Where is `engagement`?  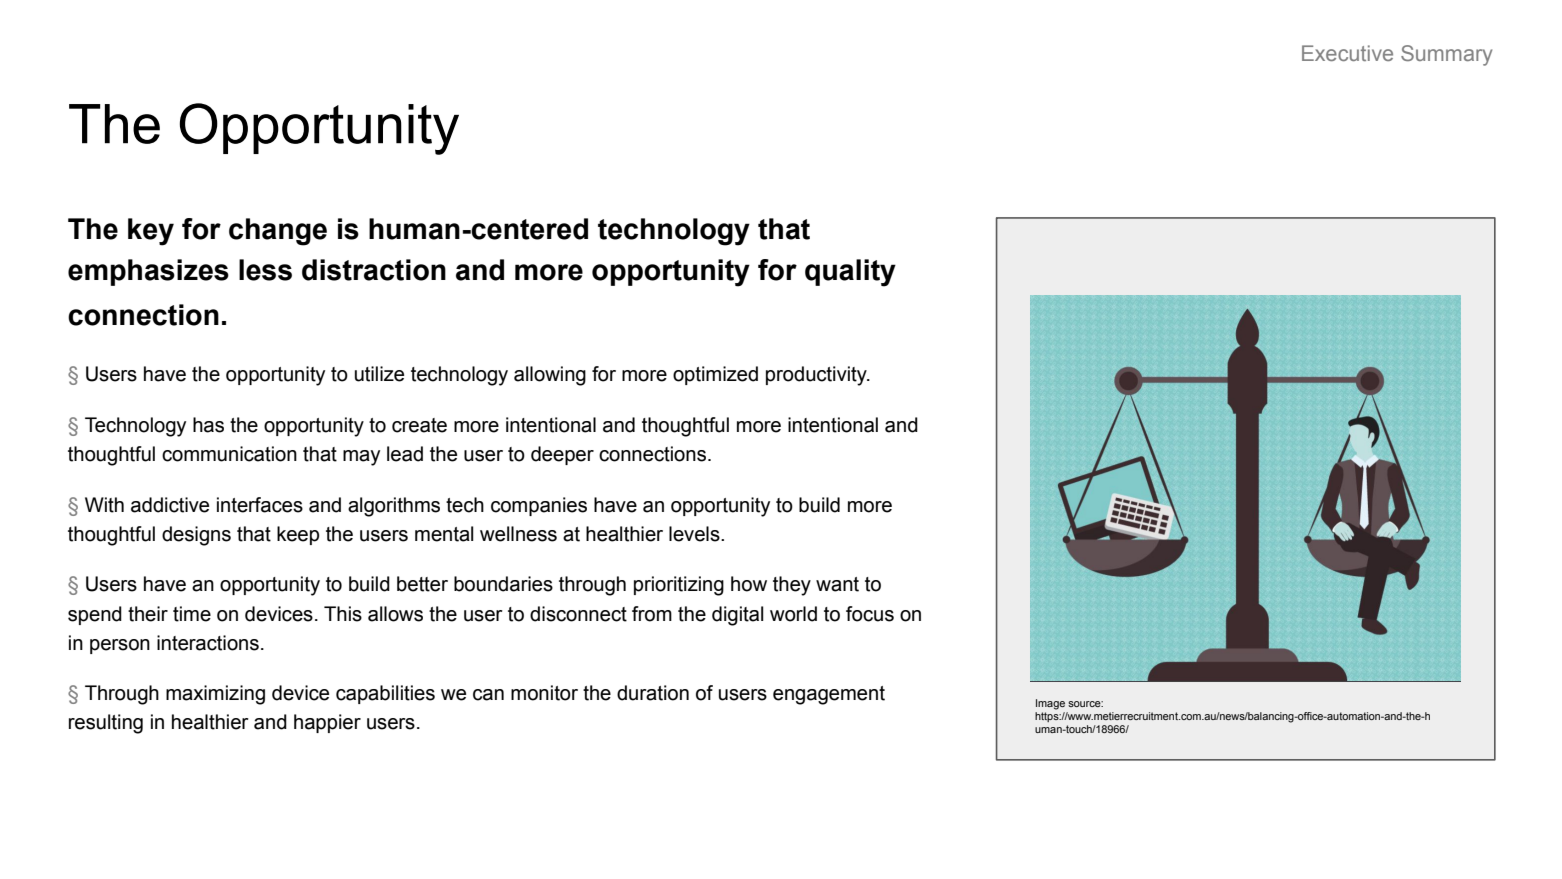
engagement is located at coordinates (829, 695).
